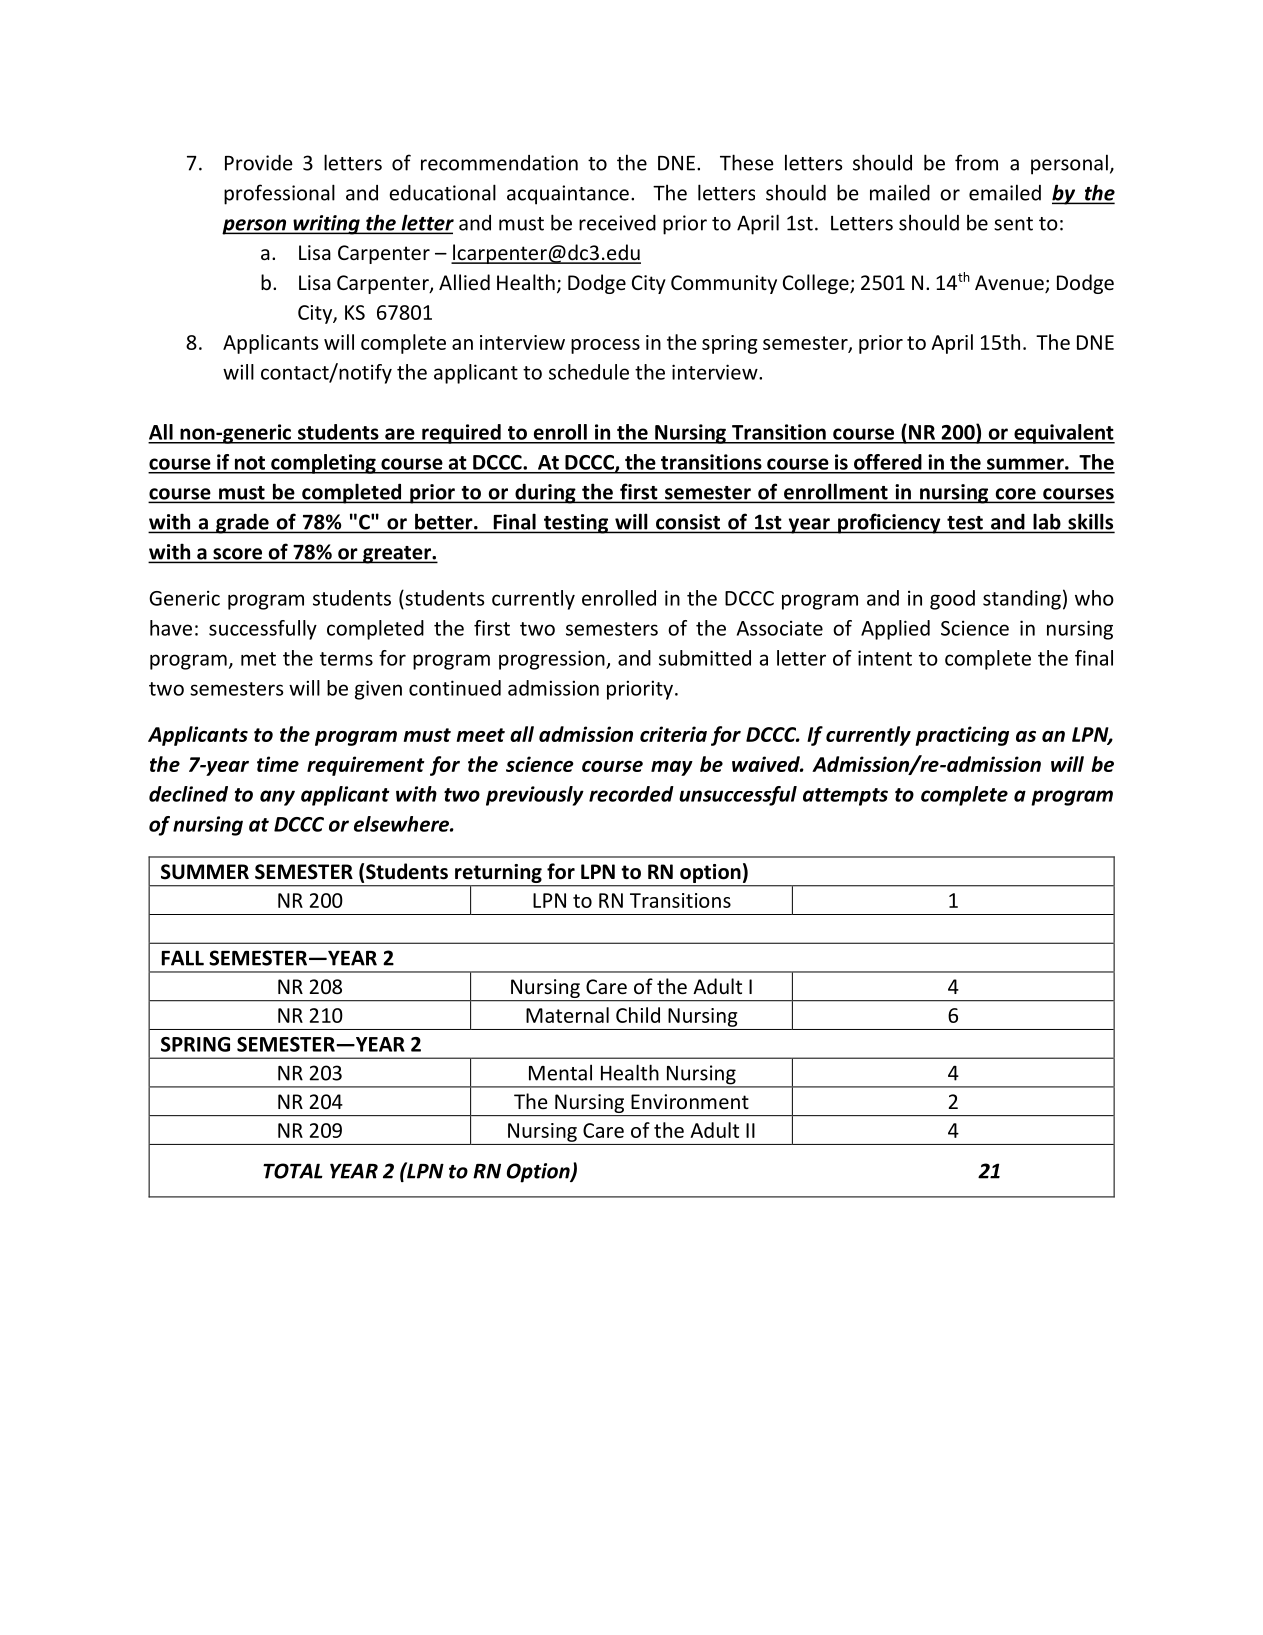  I want to click on TOTAL, so click(293, 1171).
